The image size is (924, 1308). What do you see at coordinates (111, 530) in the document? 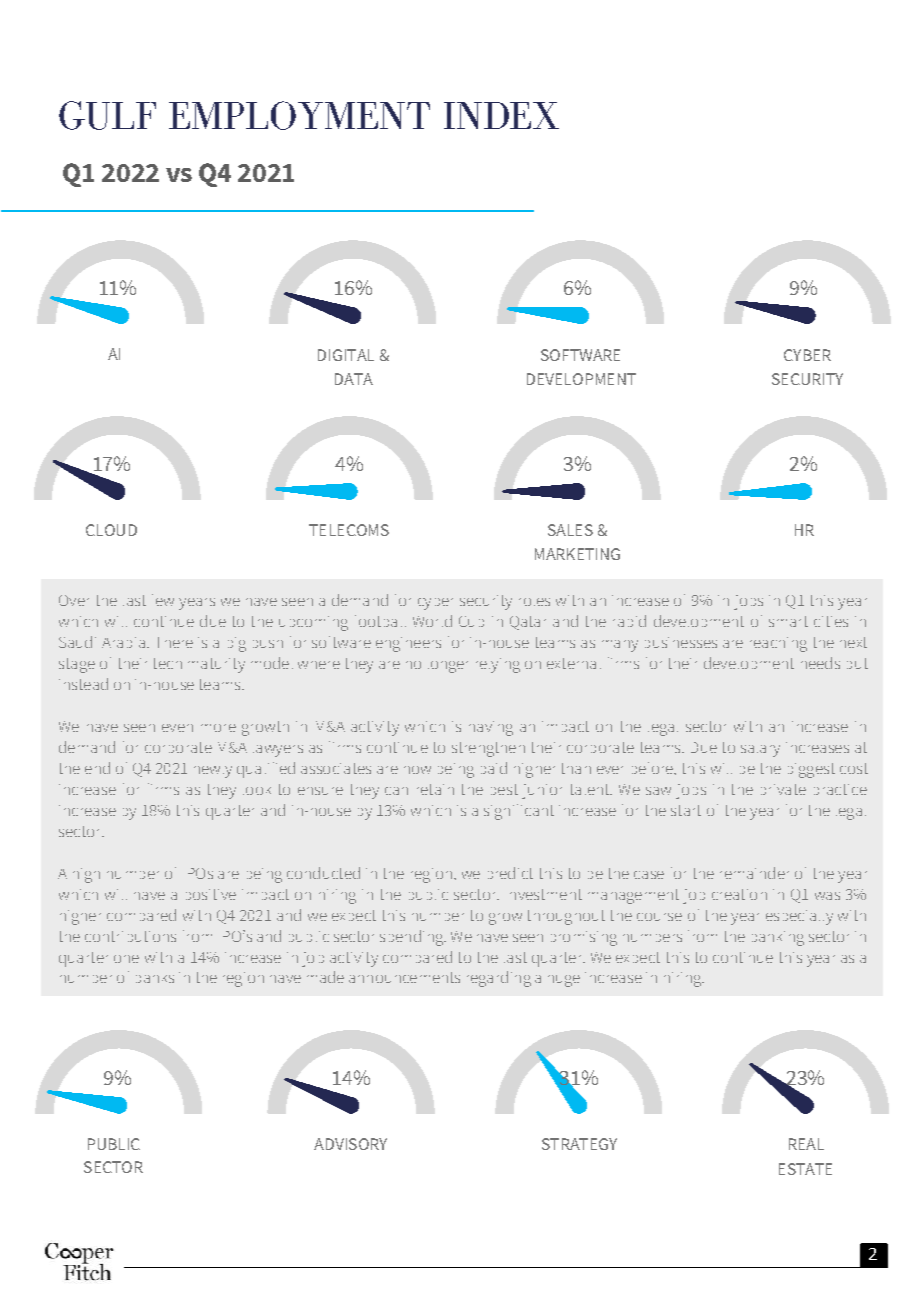
I see `CLOUD` at bounding box center [111, 530].
